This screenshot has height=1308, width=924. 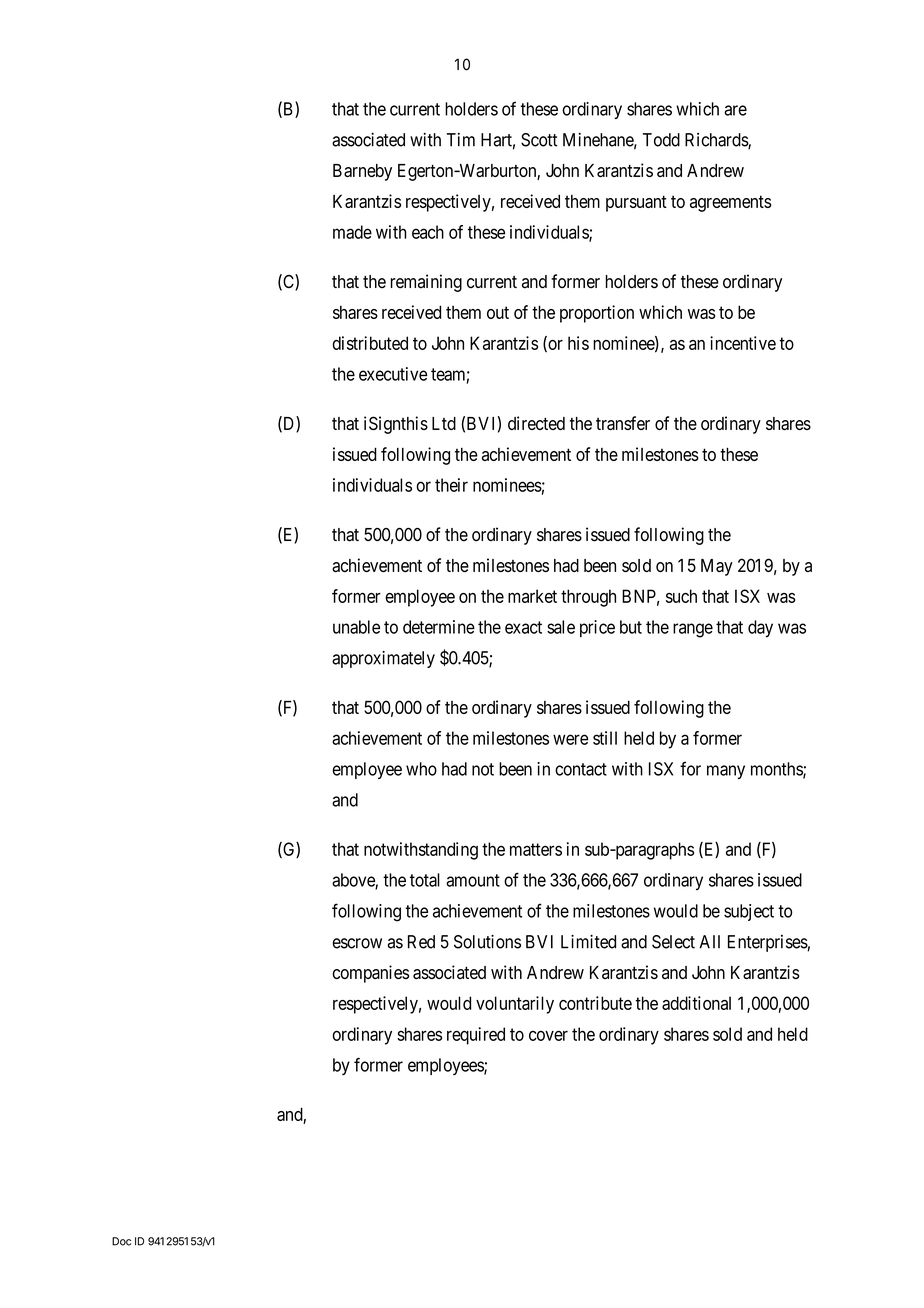 What do you see at coordinates (661, 140) in the screenshot?
I see `Todd` at bounding box center [661, 140].
